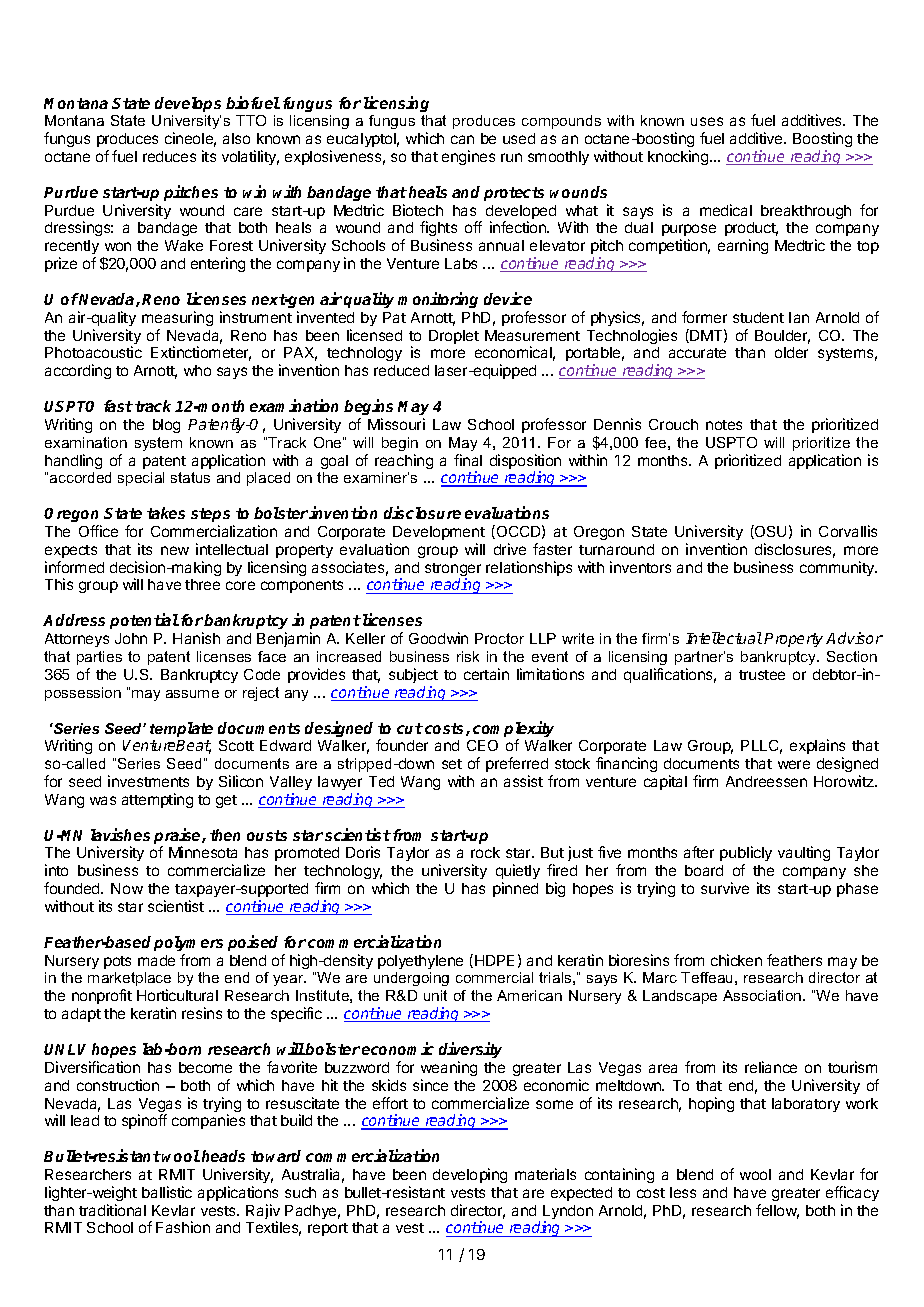 The height and width of the image is (1307, 924). I want to click on stronger, so click(453, 571).
